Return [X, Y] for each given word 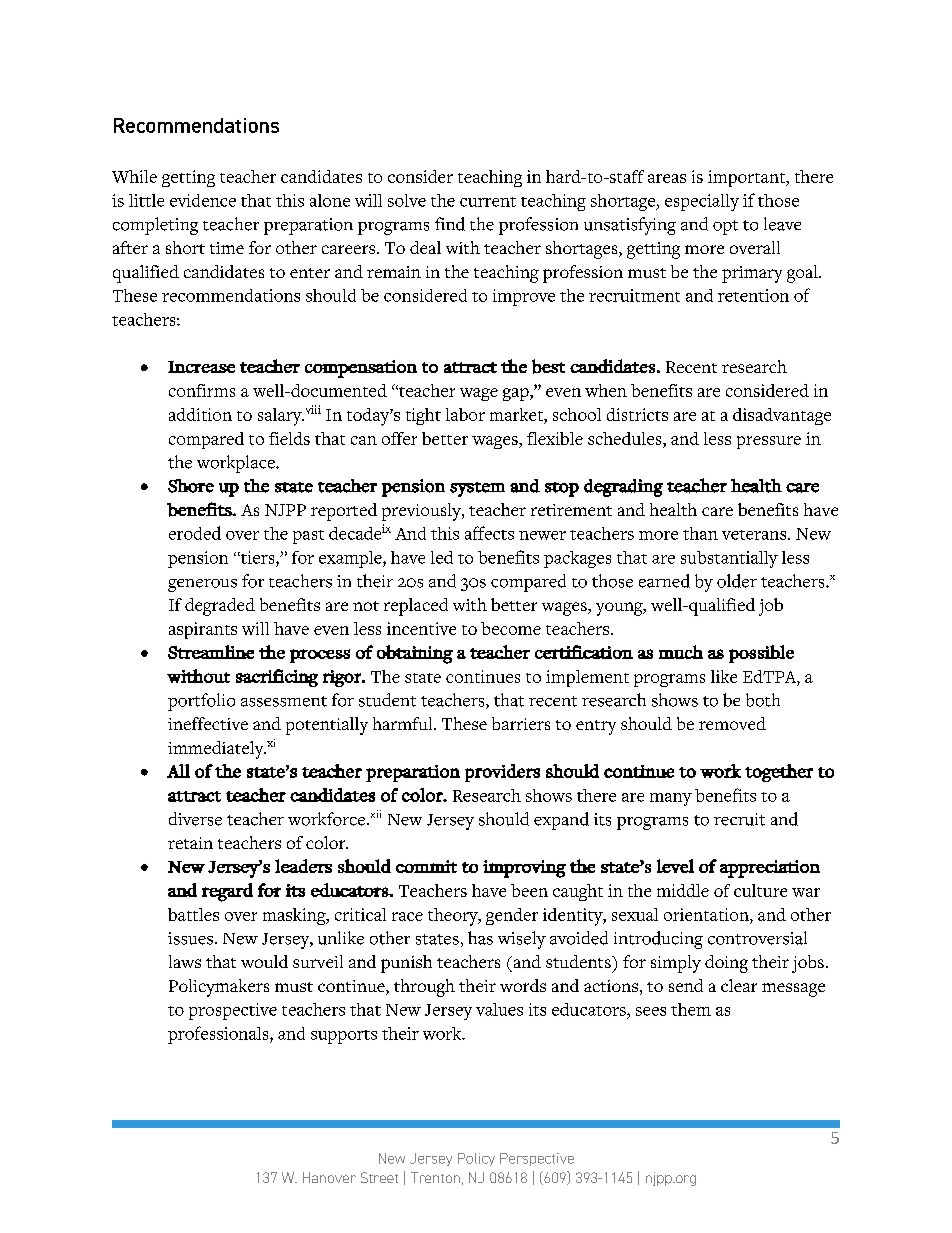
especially [702, 202]
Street [379, 1177]
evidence [203, 200]
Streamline [211, 652]
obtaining [415, 654]
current [488, 202]
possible [761, 654]
